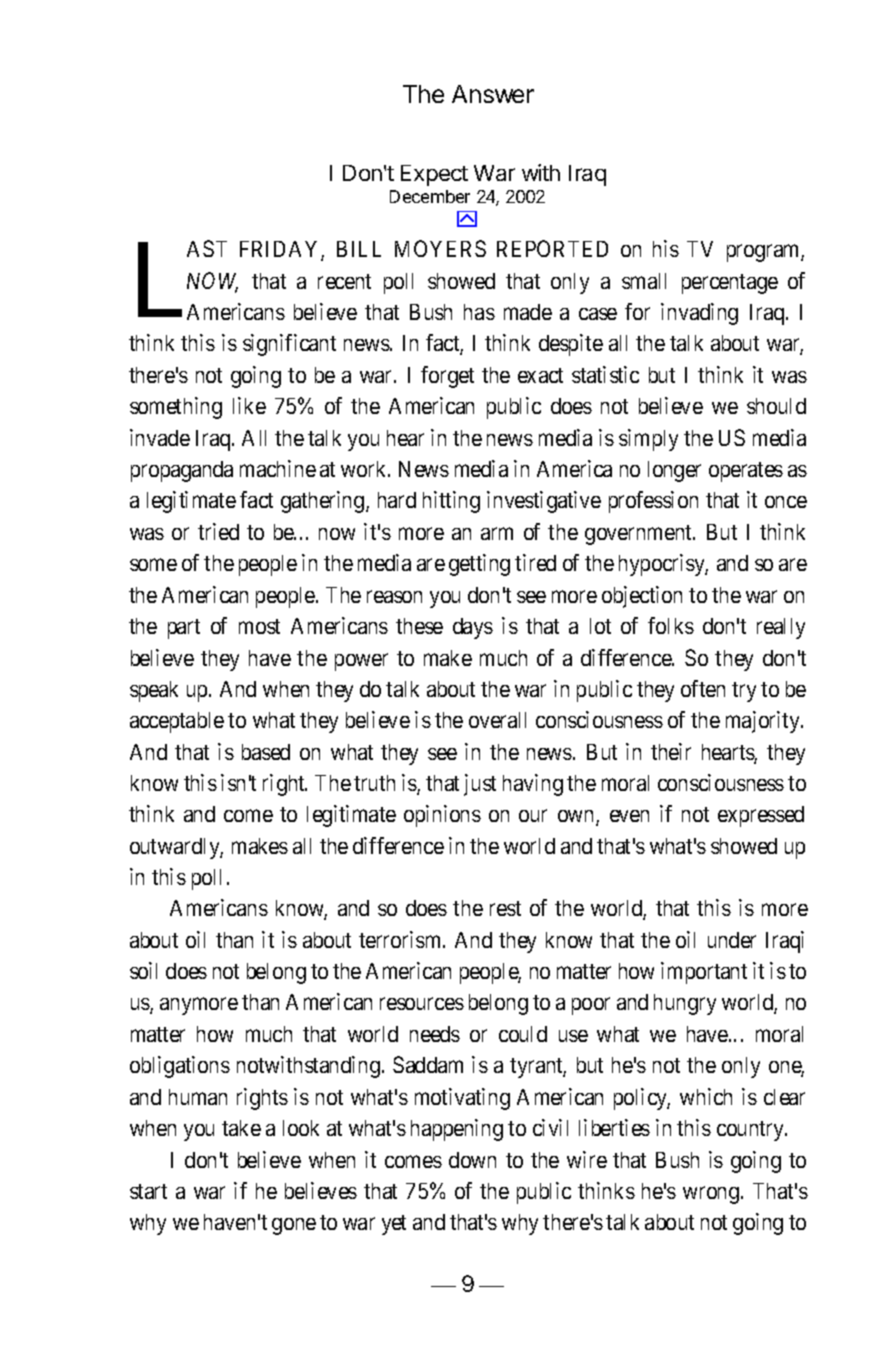  What do you see at coordinates (473, 628) in the screenshot?
I see `days` at bounding box center [473, 628].
